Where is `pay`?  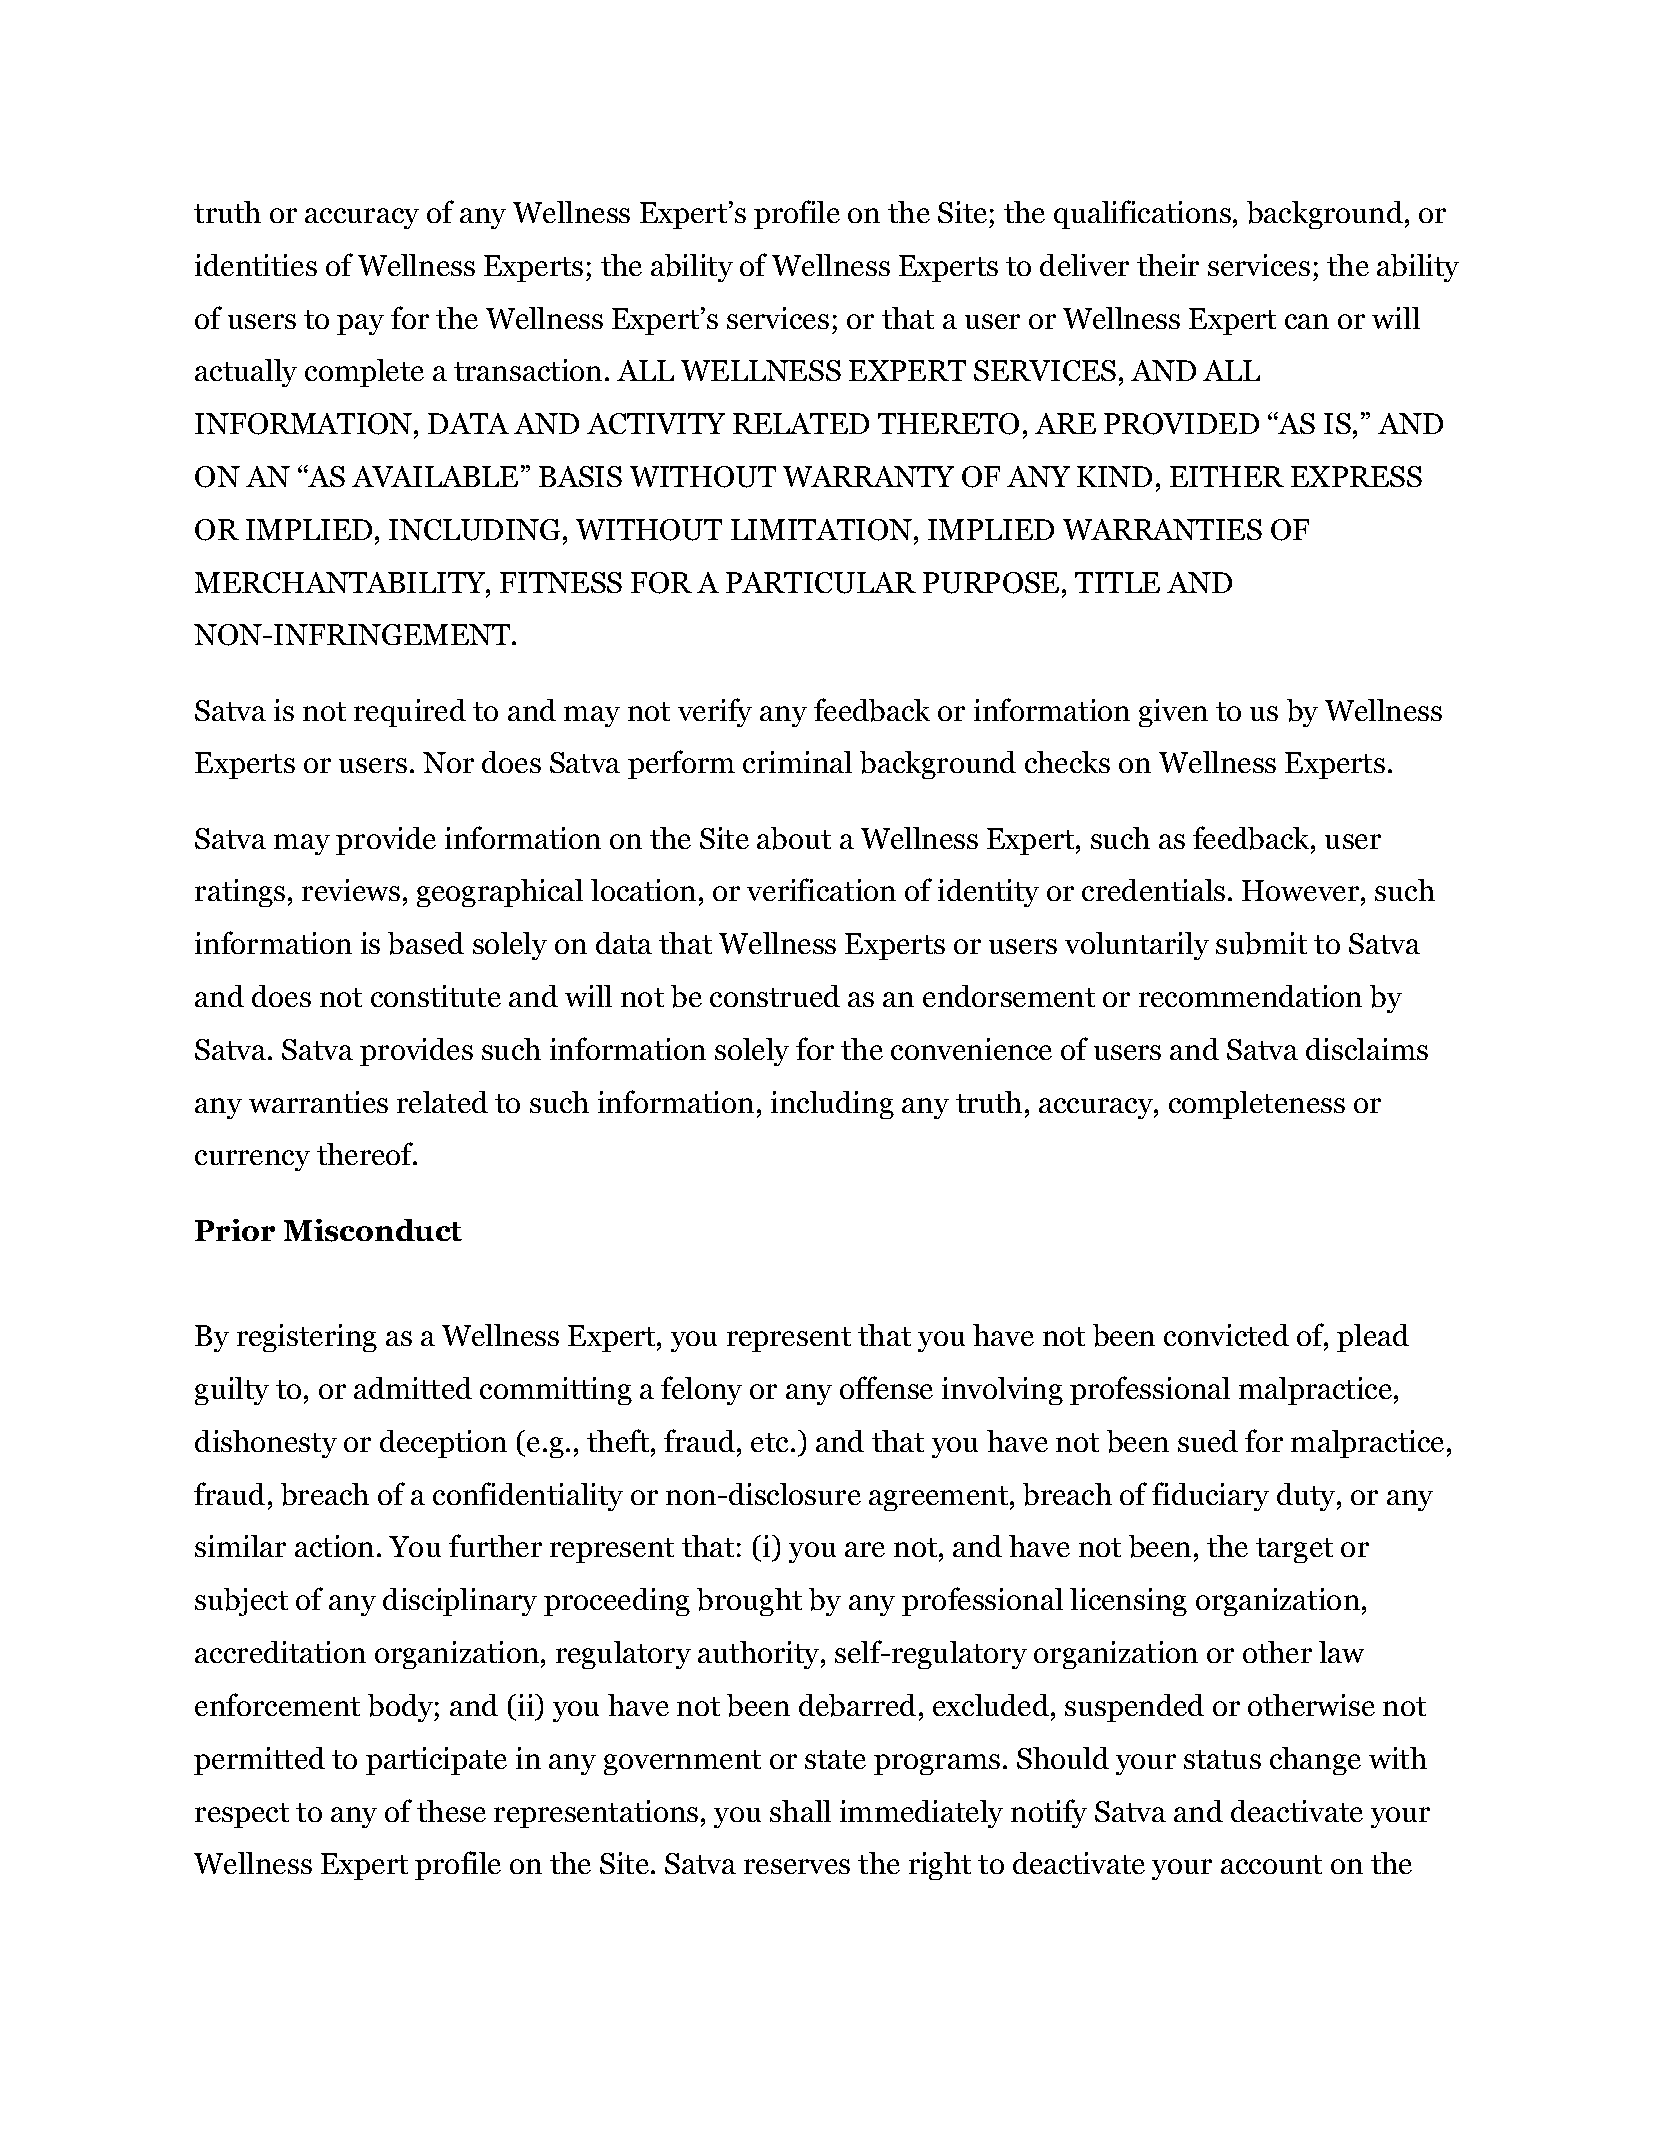 pay is located at coordinates (360, 324).
